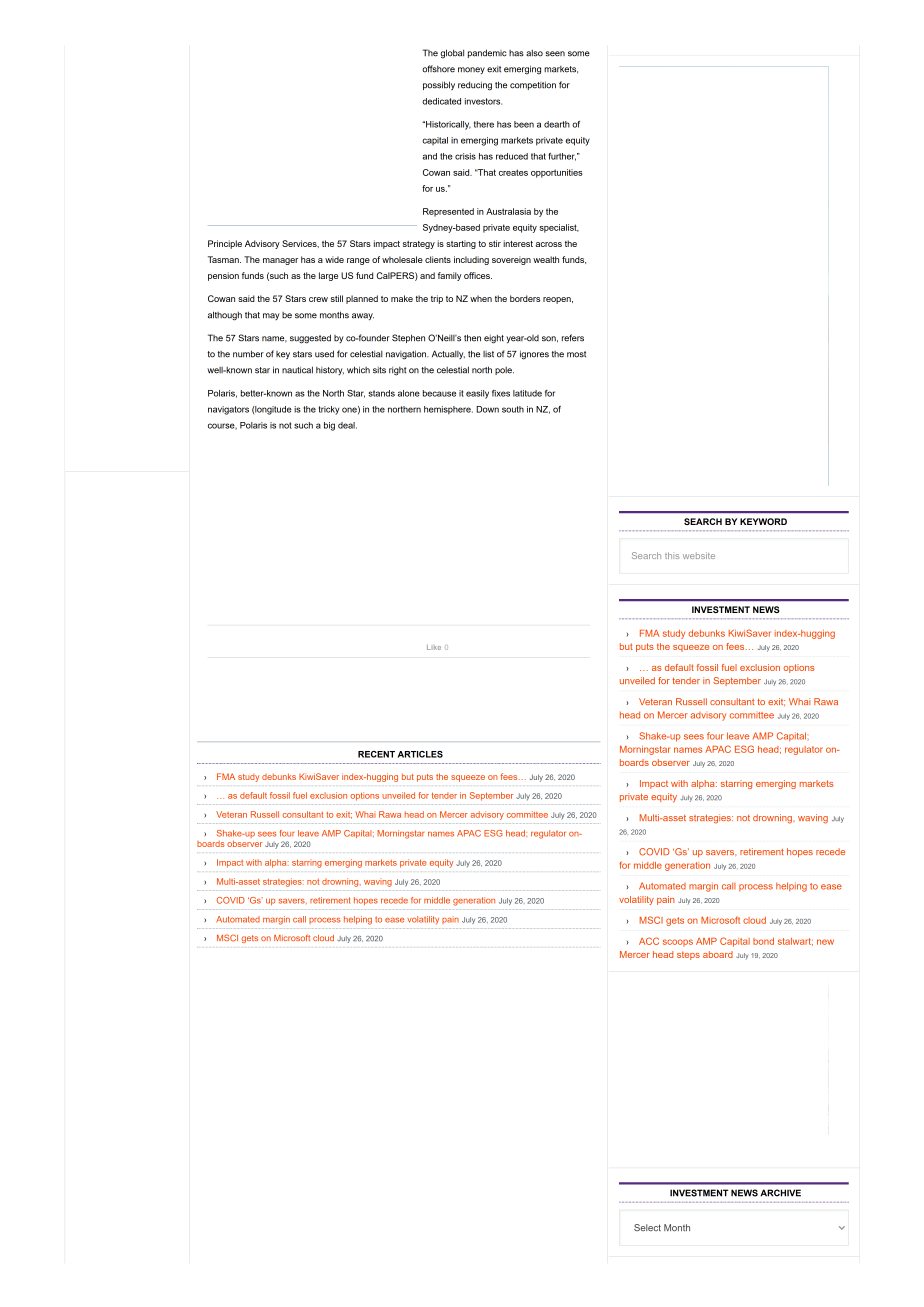  Describe the element at coordinates (699, 555) in the screenshot. I see `website` at that location.
